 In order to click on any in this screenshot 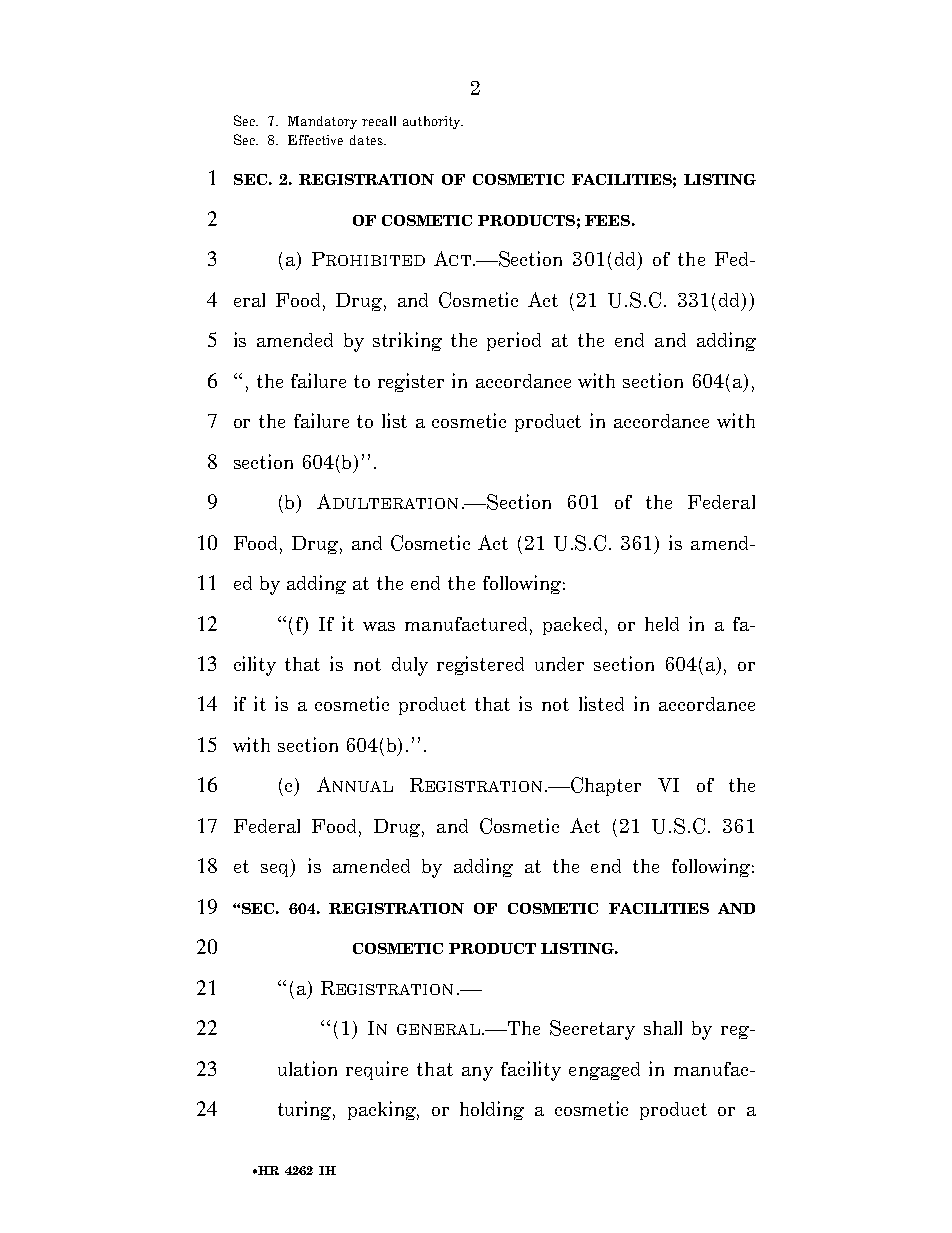, I will do `click(477, 1074)`.
